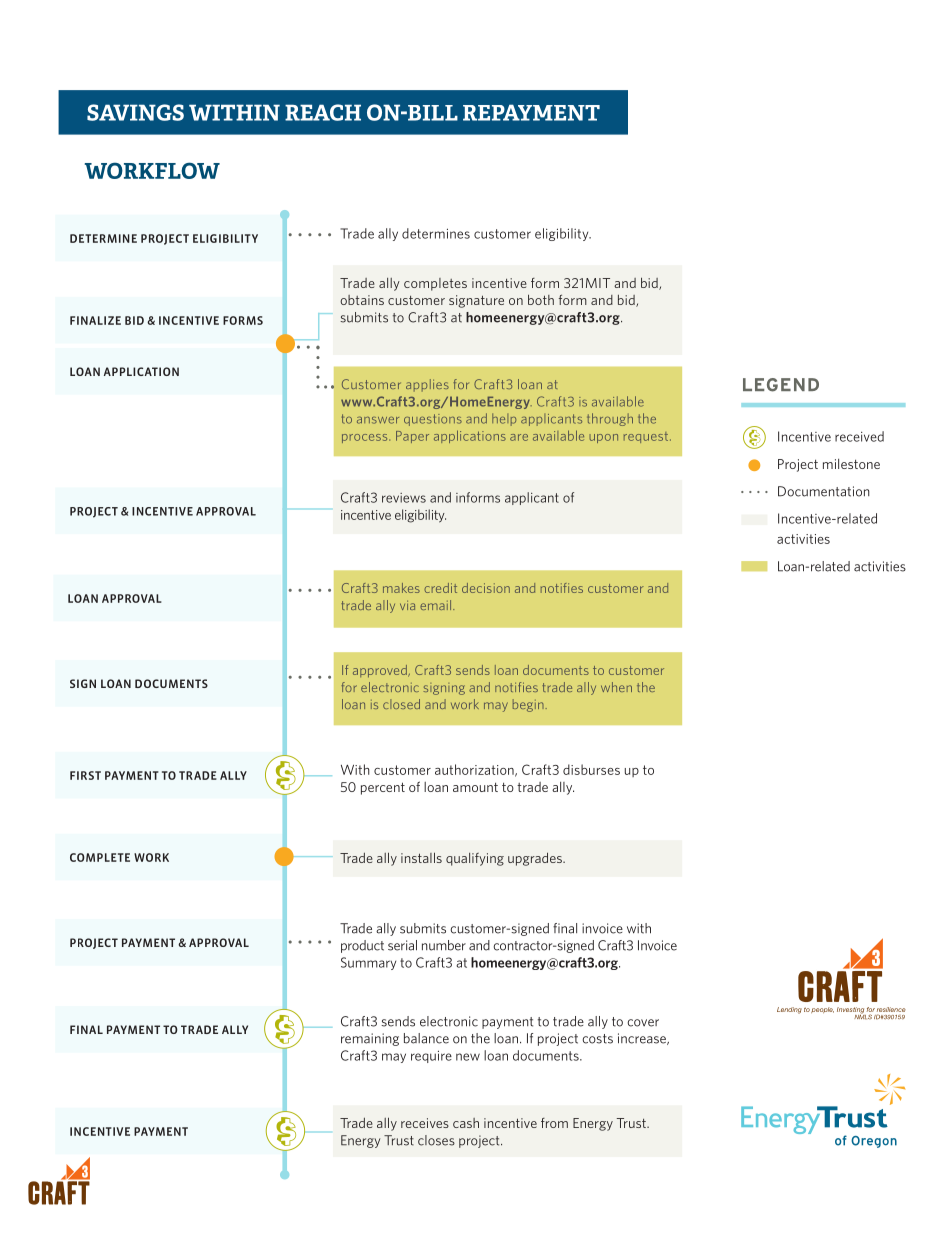 The height and width of the page is (1233, 952). Describe the element at coordinates (541, 299) in the page. I see `both` at that location.
